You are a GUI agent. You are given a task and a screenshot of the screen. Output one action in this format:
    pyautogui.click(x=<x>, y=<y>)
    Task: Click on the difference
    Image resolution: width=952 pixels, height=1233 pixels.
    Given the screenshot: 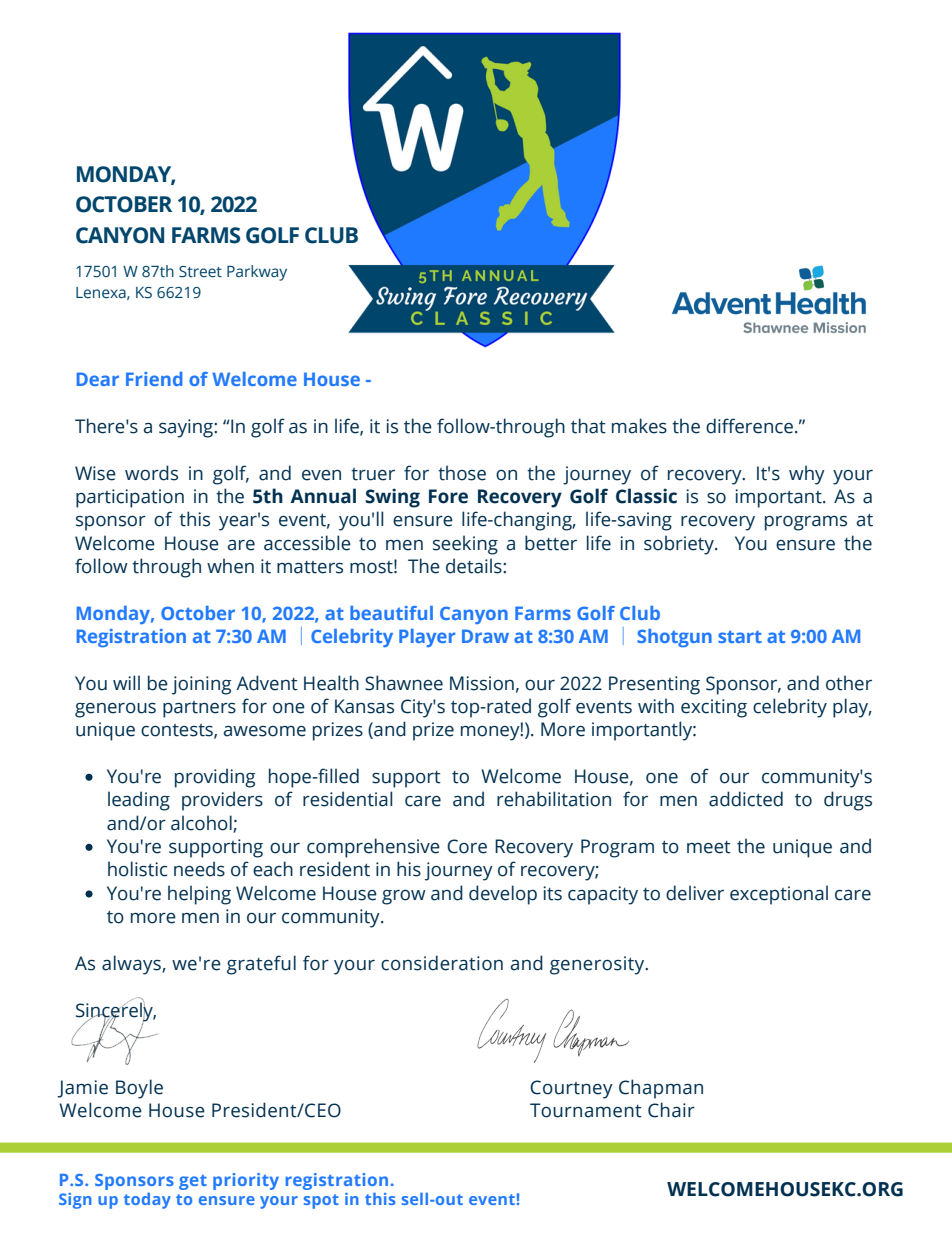 What is the action you would take?
    pyautogui.click(x=749, y=426)
